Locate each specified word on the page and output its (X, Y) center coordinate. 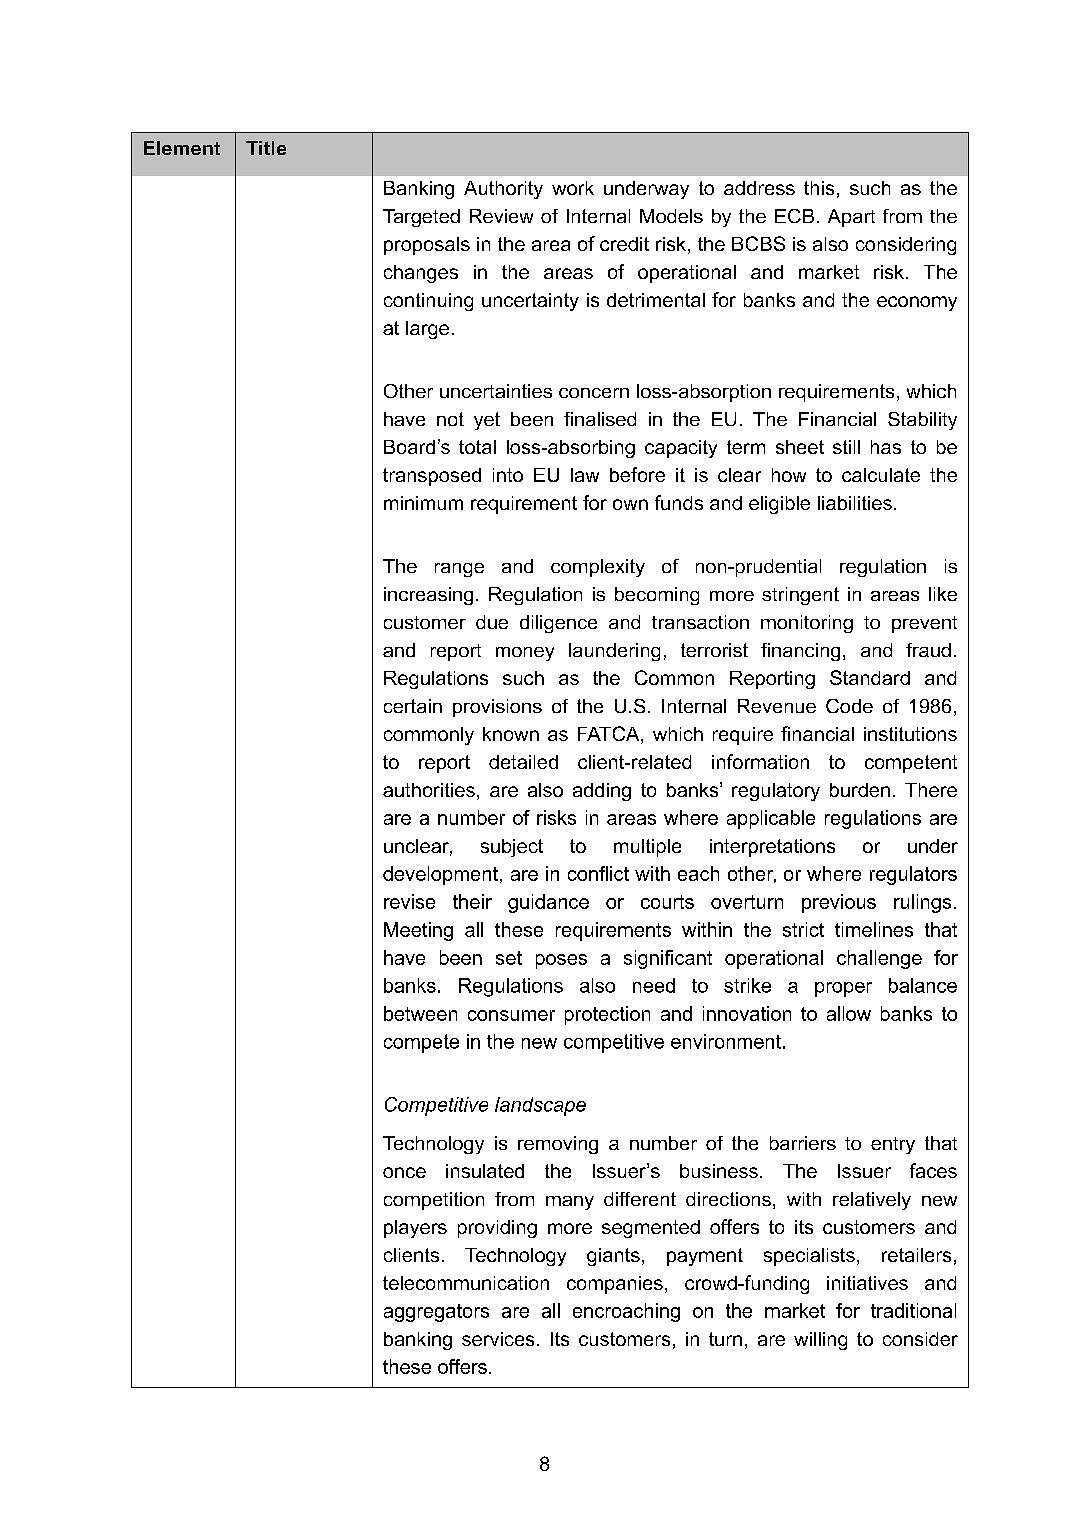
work (573, 188)
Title (266, 148)
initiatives (867, 1283)
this (819, 188)
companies (615, 1285)
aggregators (436, 1313)
